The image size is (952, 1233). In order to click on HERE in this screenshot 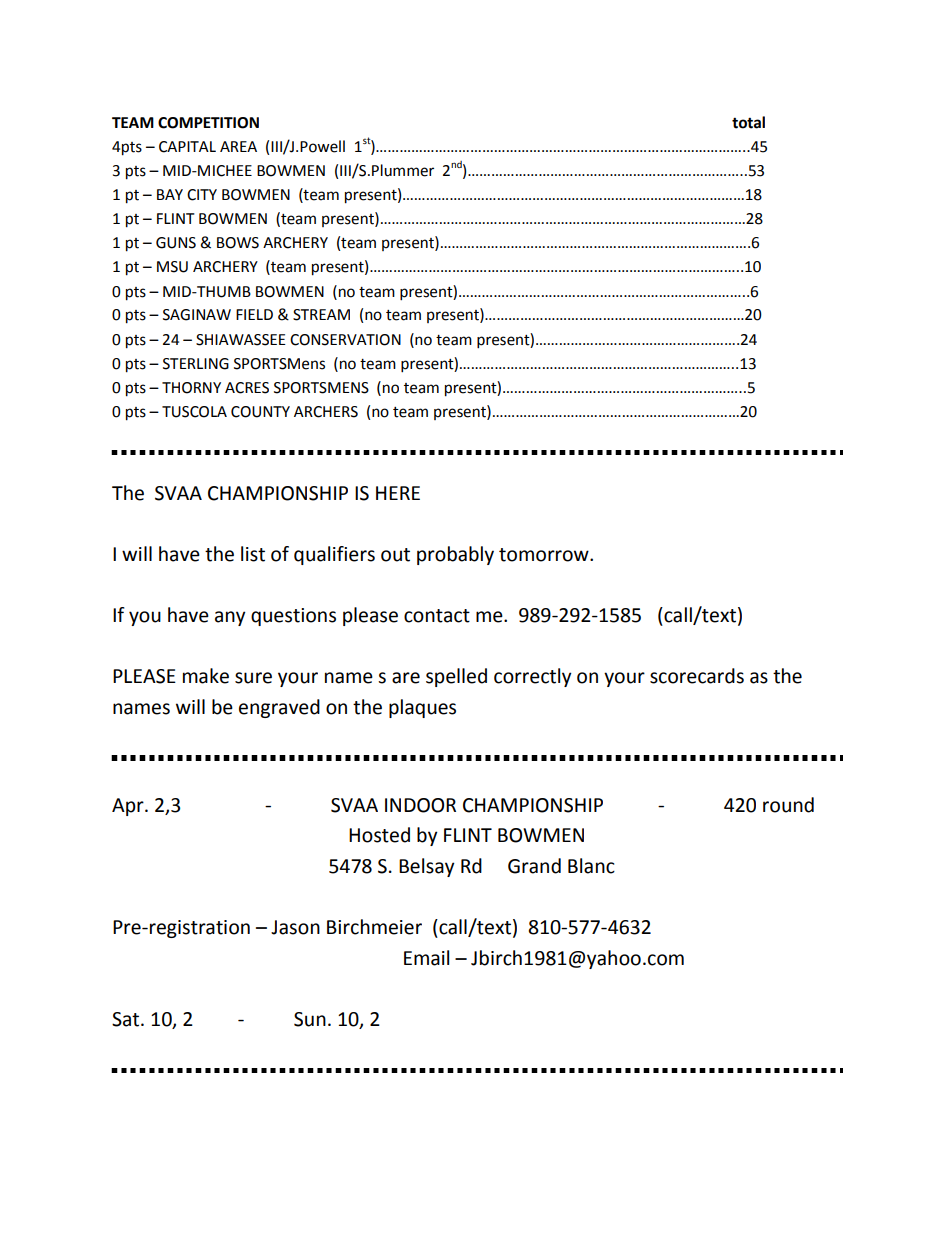, I will do `click(398, 493)`.
